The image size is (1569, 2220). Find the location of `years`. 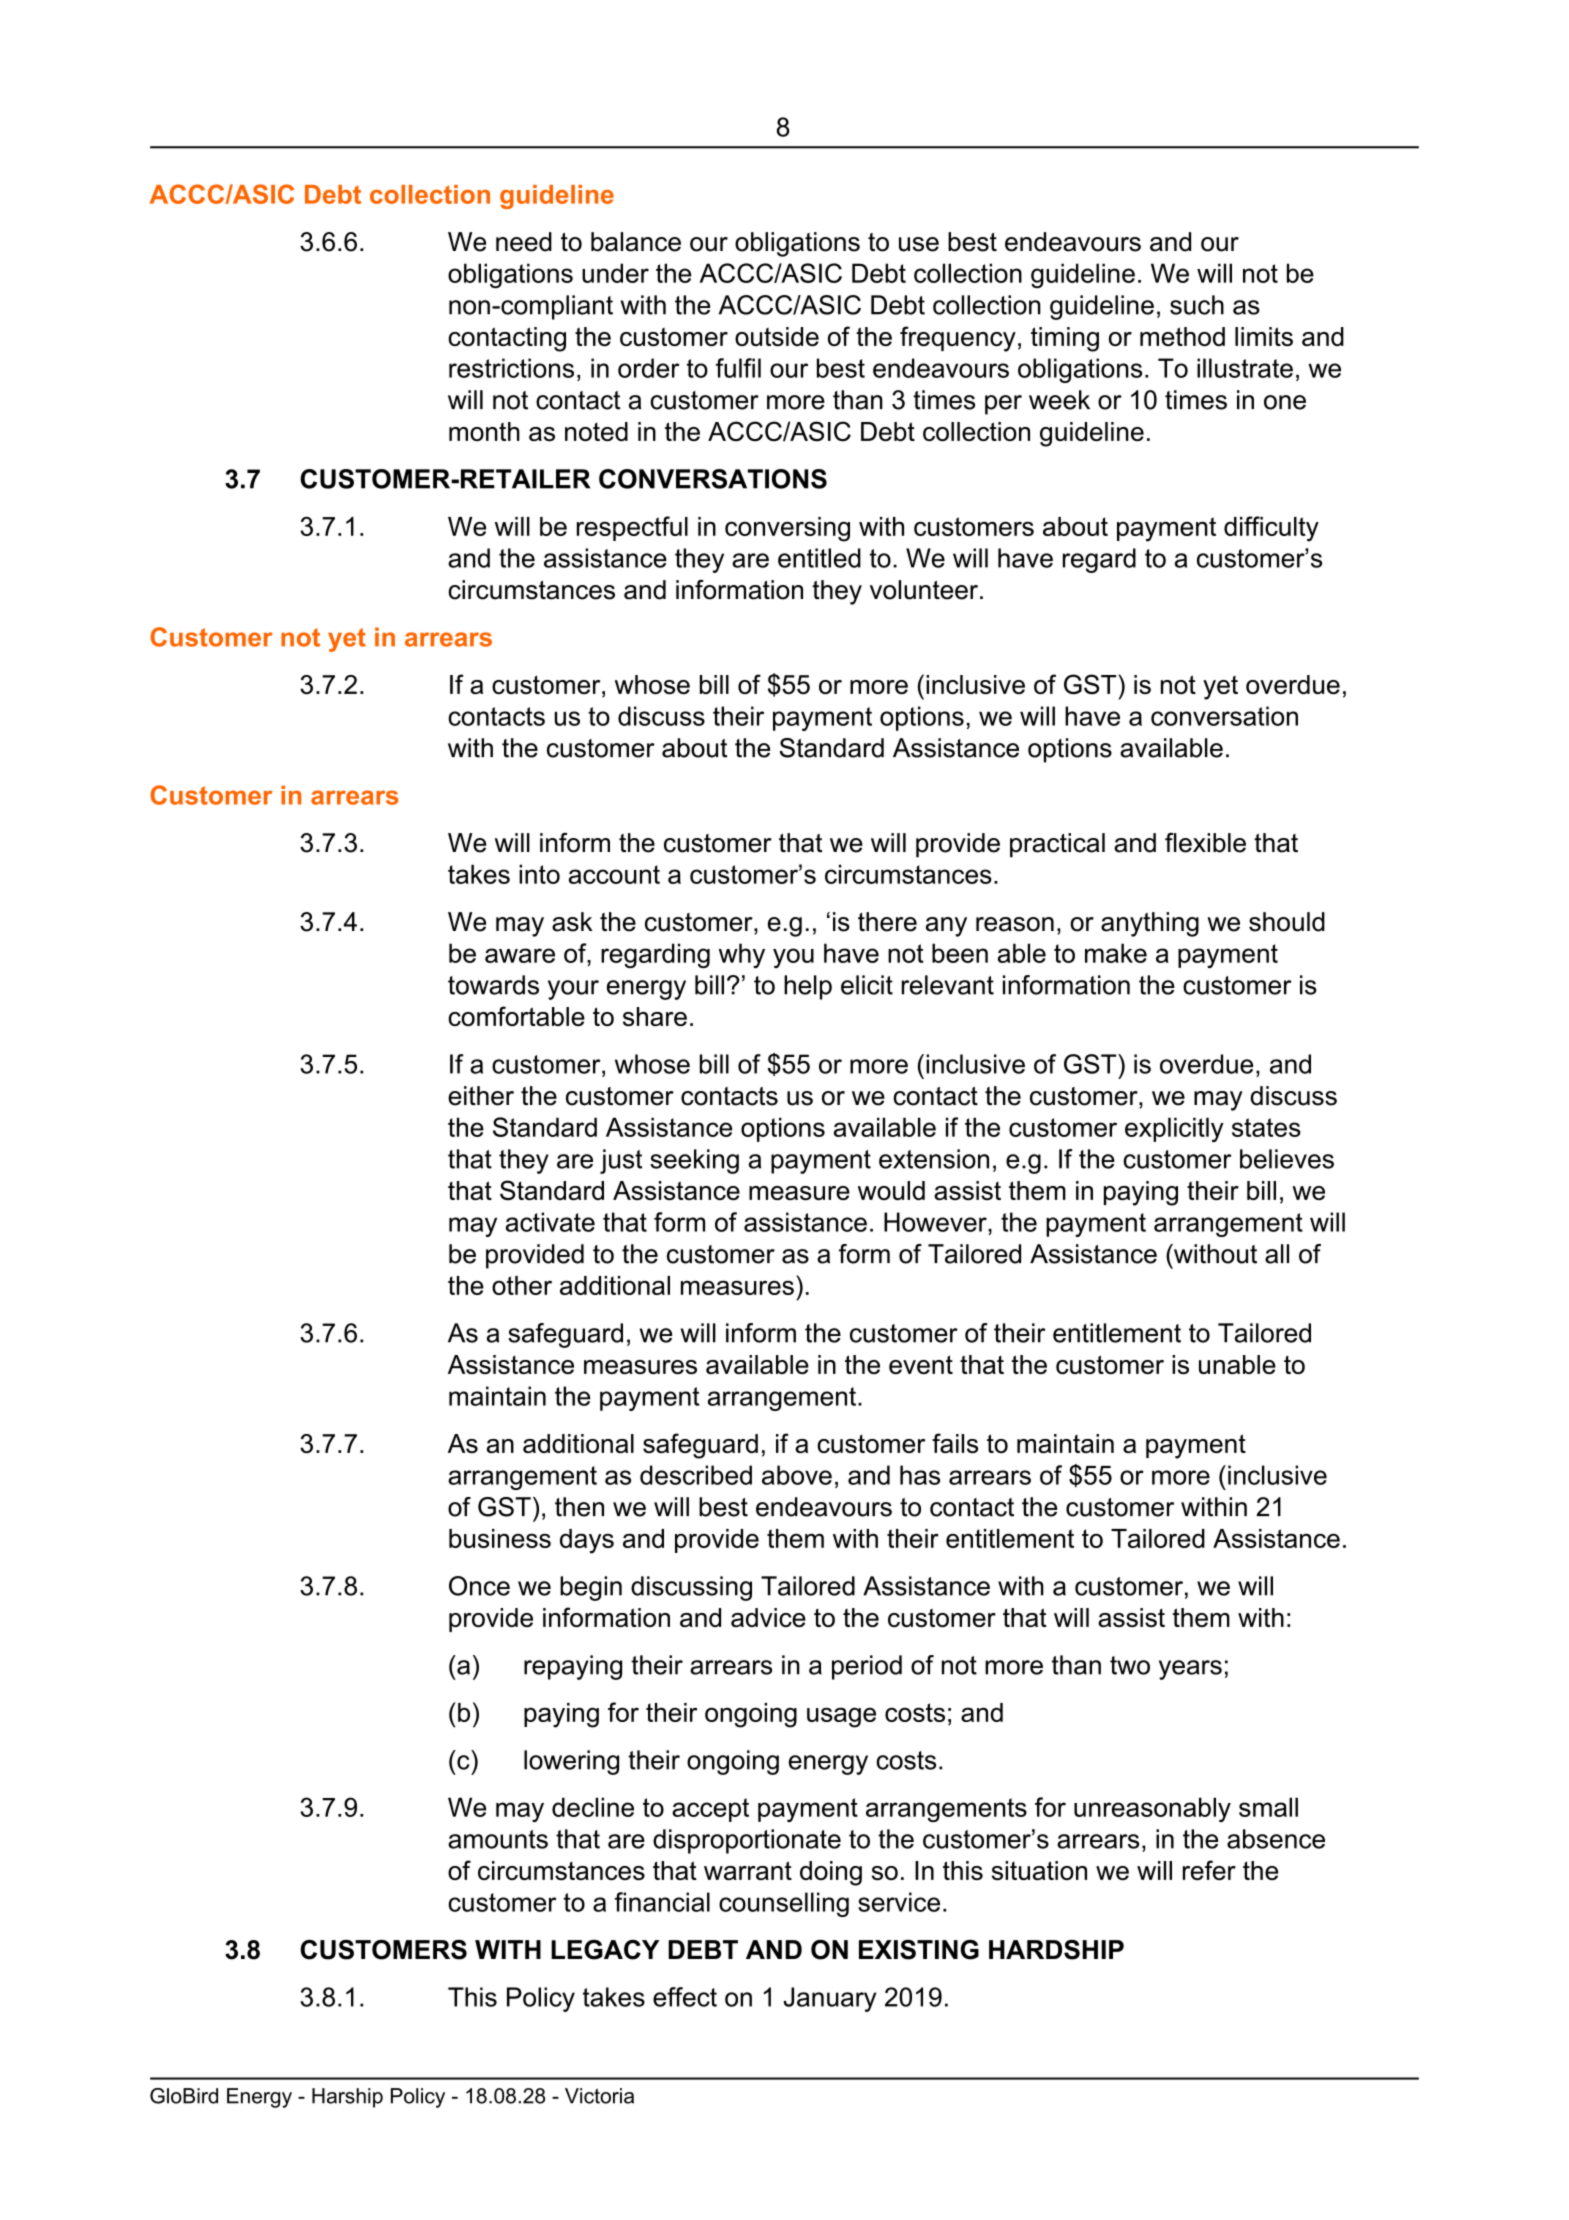

years is located at coordinates (1190, 1670).
